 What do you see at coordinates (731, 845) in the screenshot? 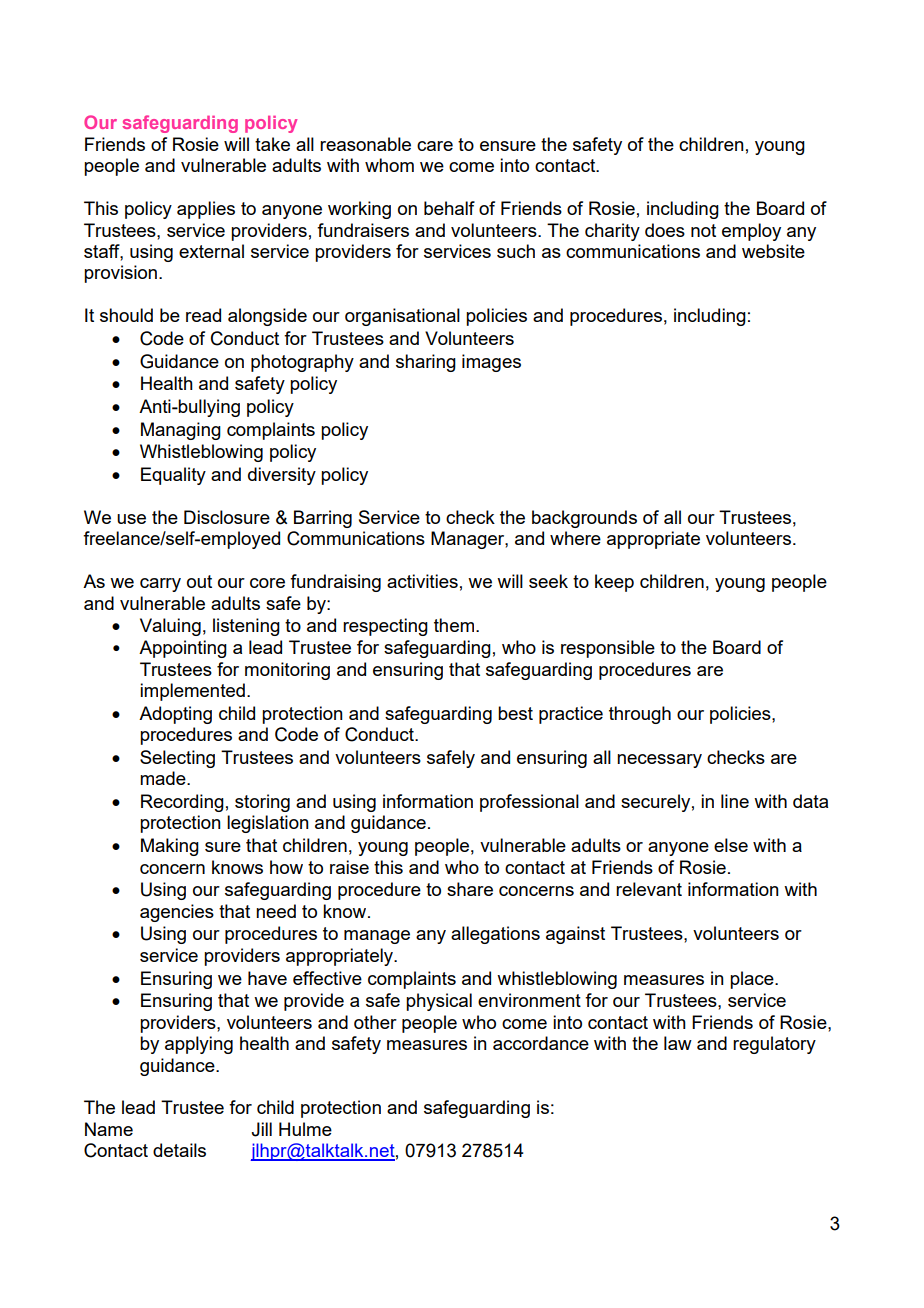
I see `else` at bounding box center [731, 845].
